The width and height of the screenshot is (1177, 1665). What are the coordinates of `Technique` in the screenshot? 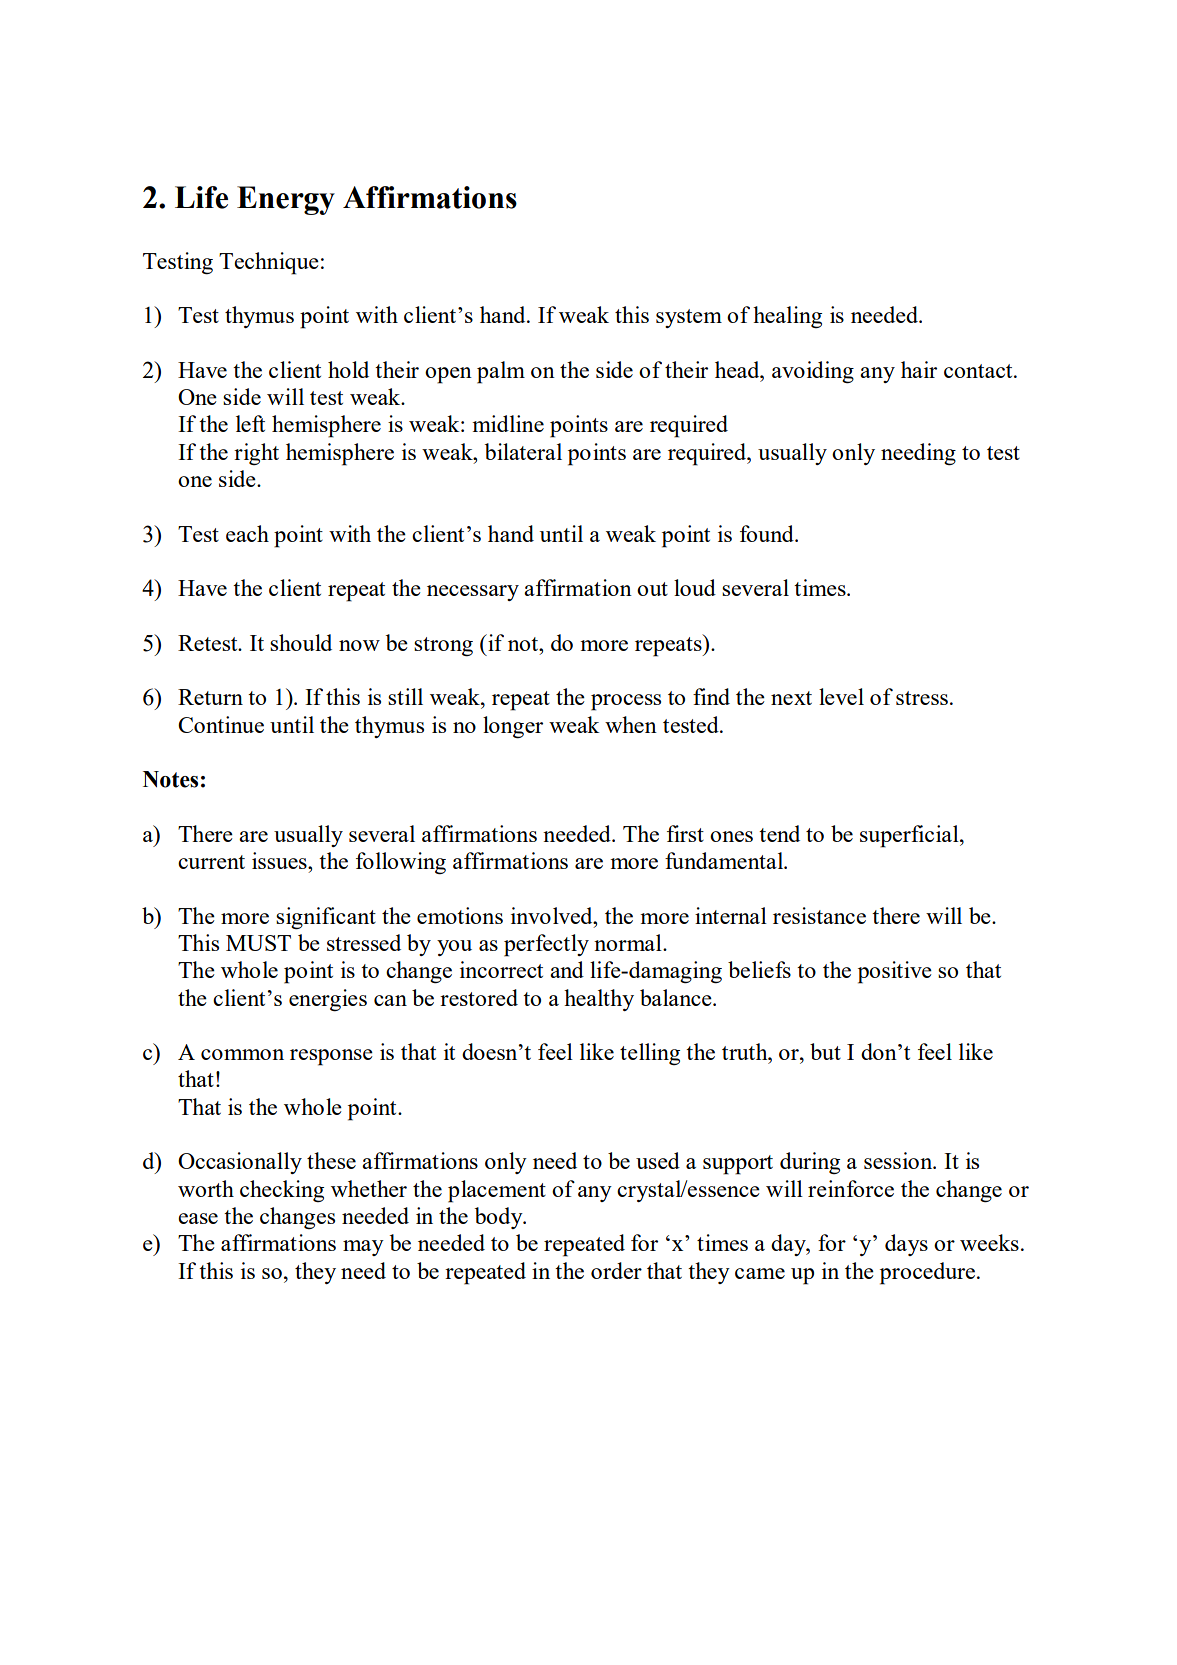 It's located at (269, 263).
